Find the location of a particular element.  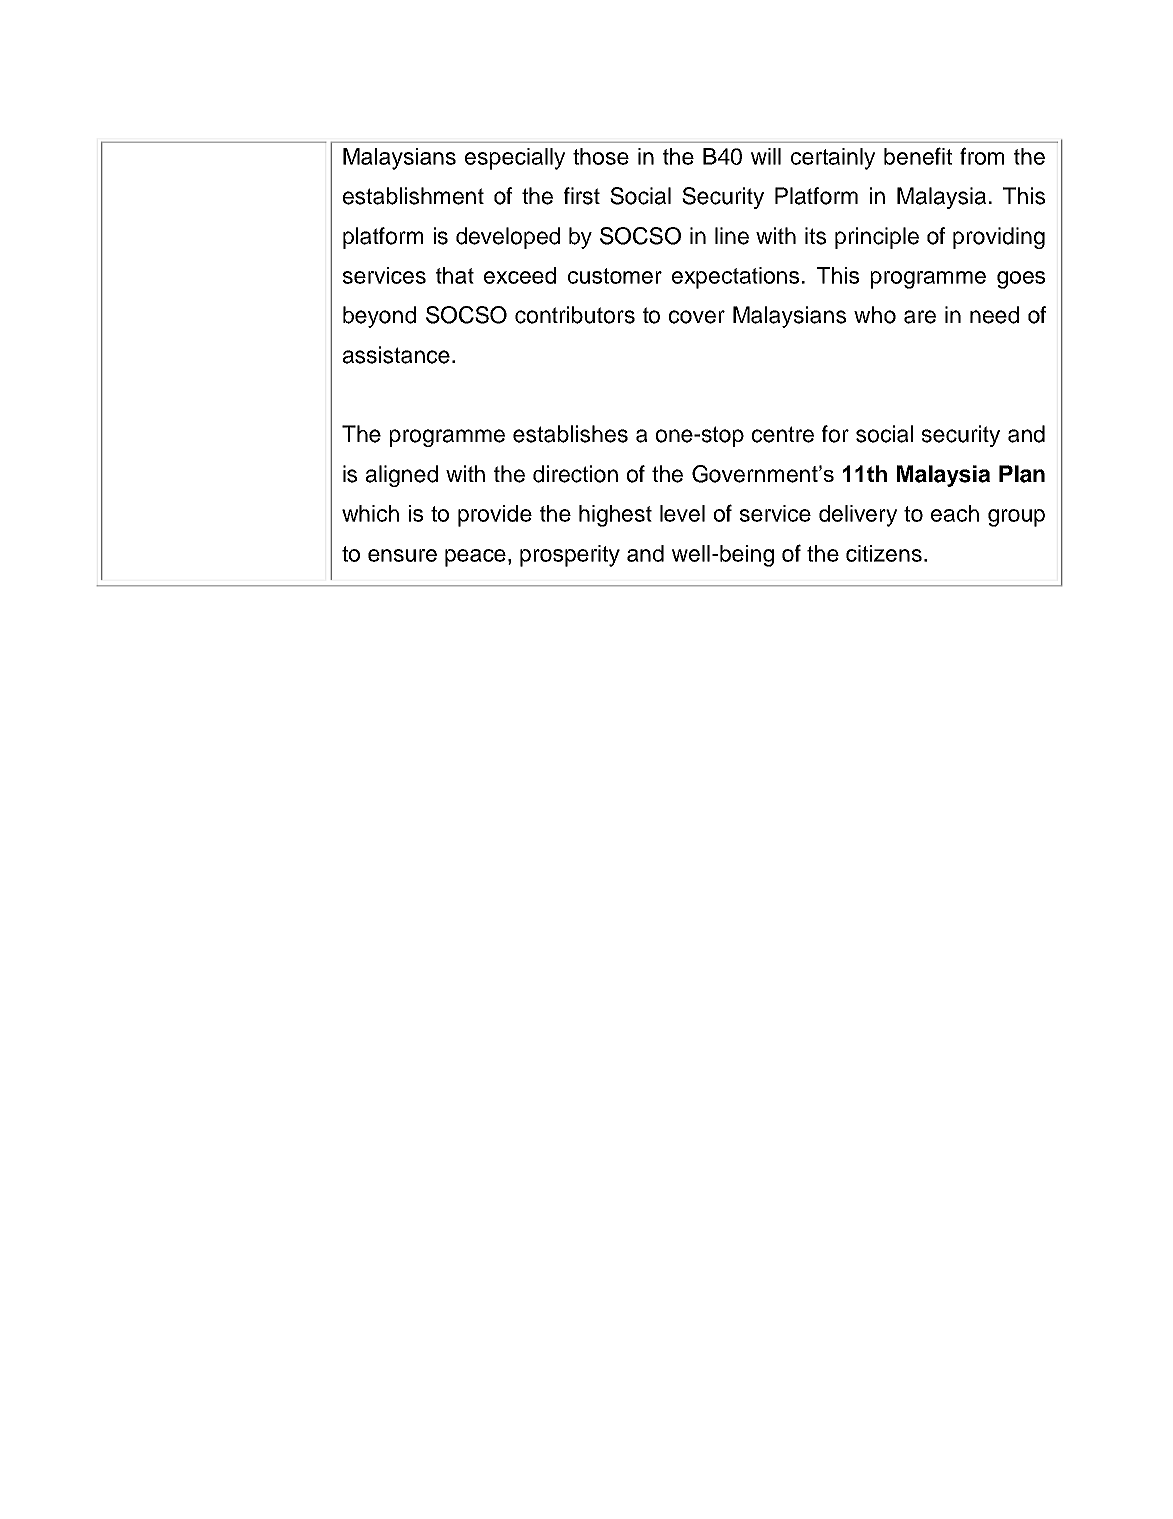

especially is located at coordinates (515, 159).
